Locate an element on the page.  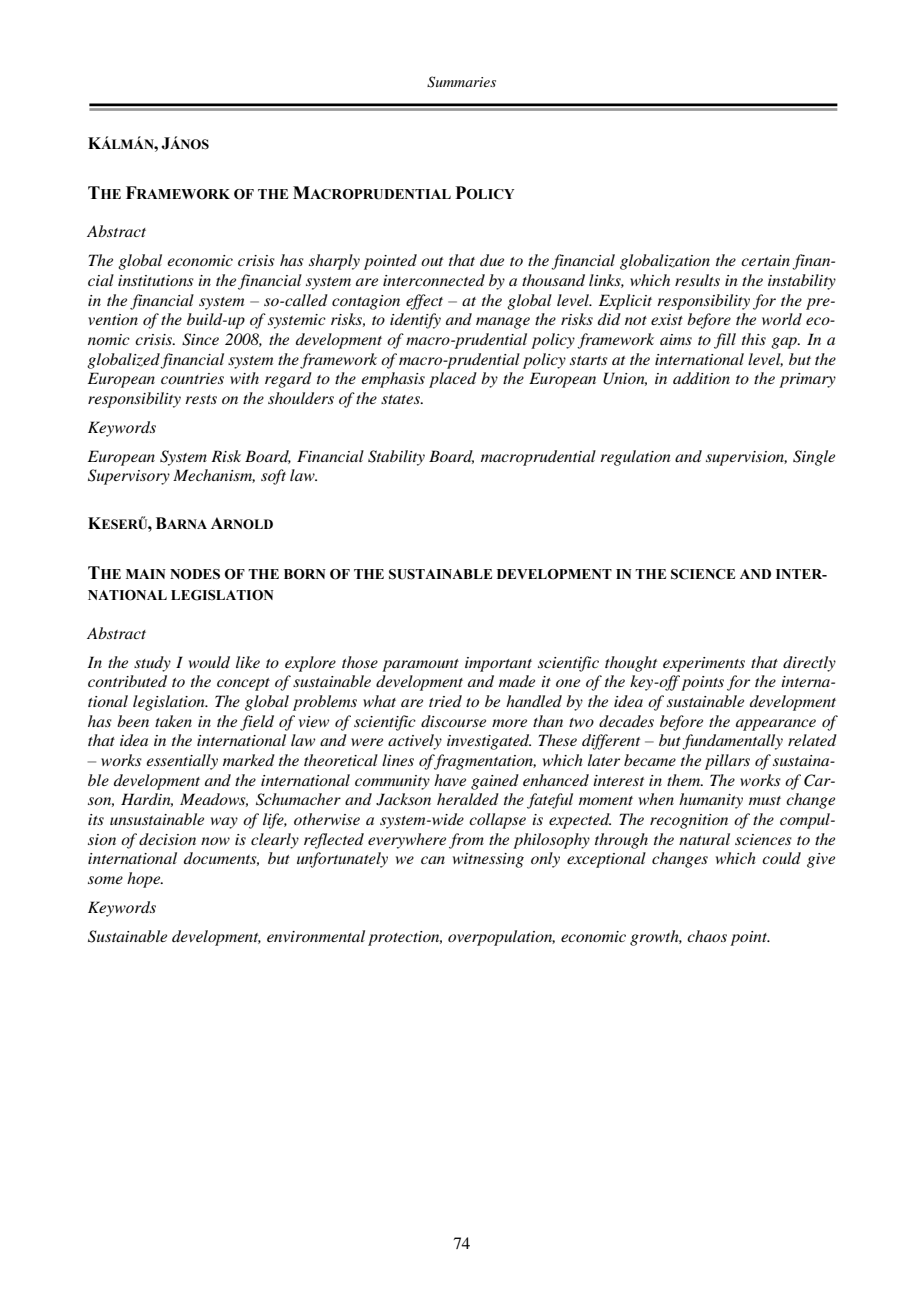
BORN is located at coordinates (305, 574).
